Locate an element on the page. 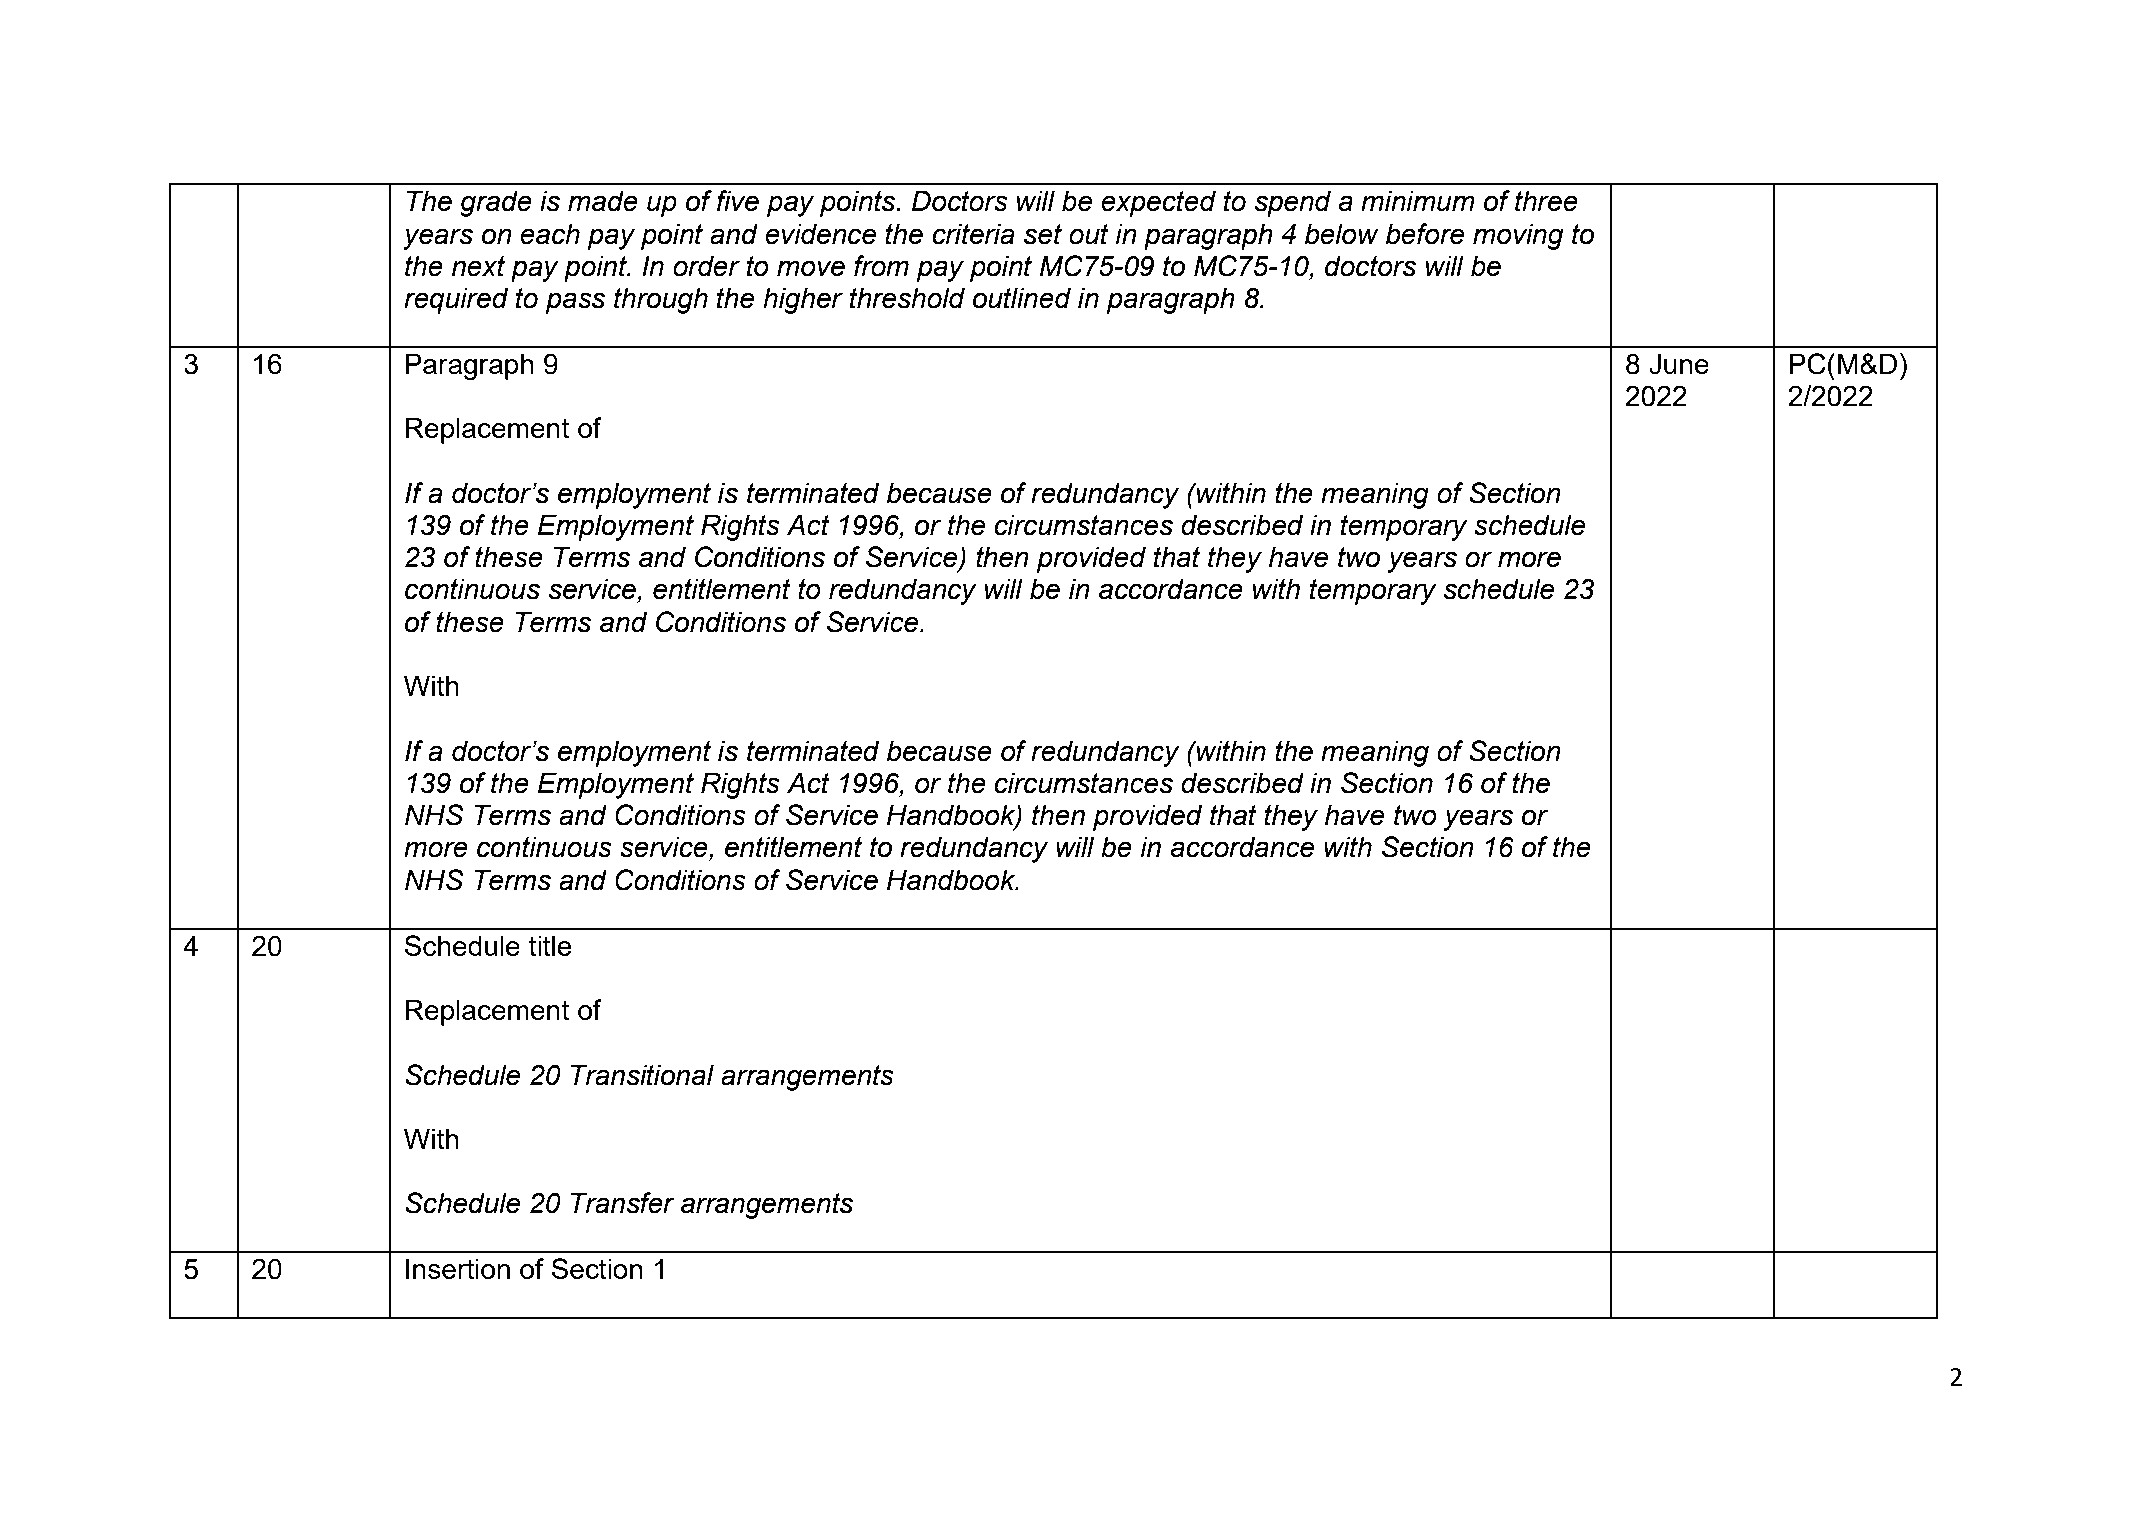 The height and width of the page is (1518, 2147). threshold is located at coordinates (907, 298).
